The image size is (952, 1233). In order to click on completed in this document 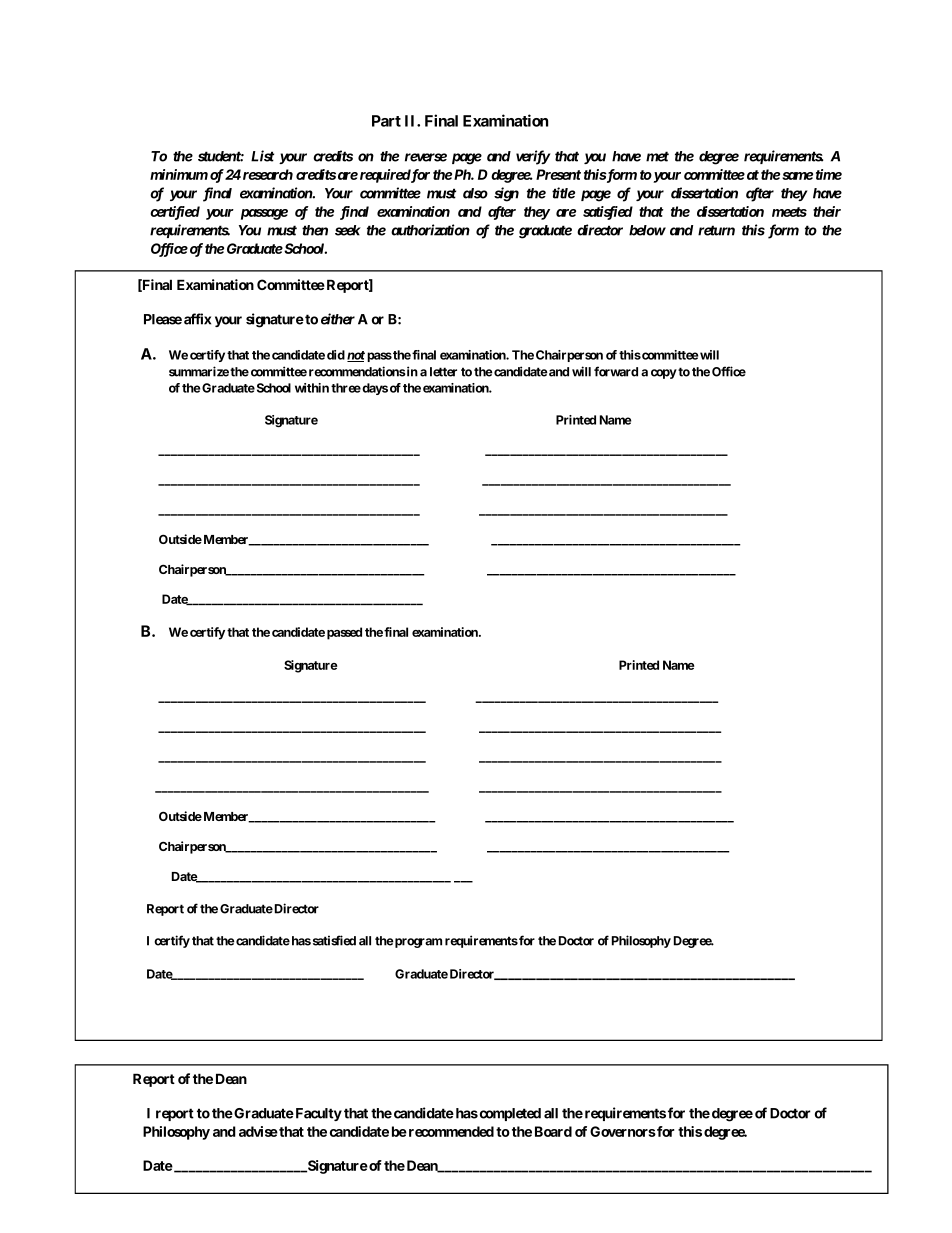, I will do `click(509, 1114)`.
